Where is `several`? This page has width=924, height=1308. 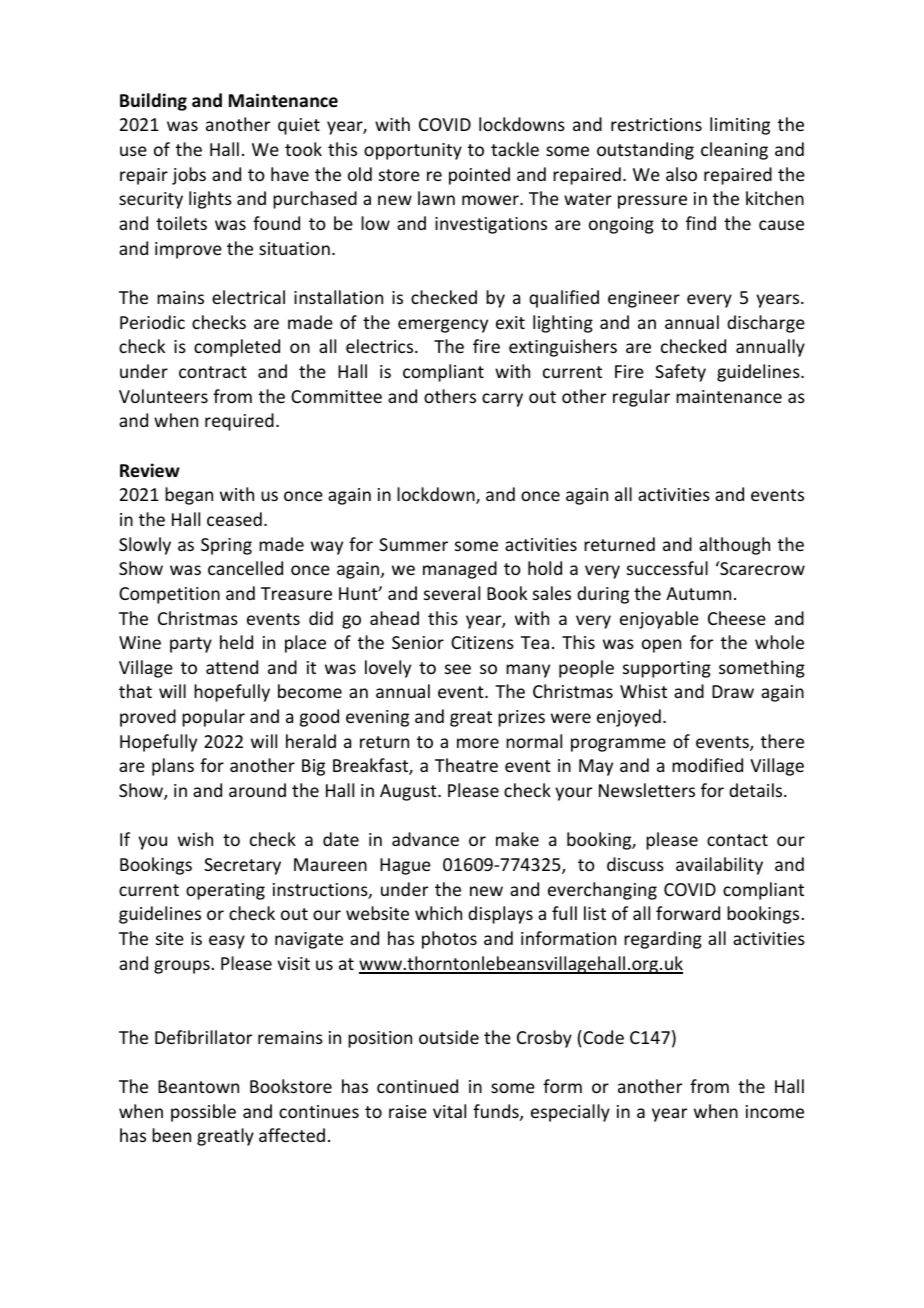
several is located at coordinates (452, 593).
